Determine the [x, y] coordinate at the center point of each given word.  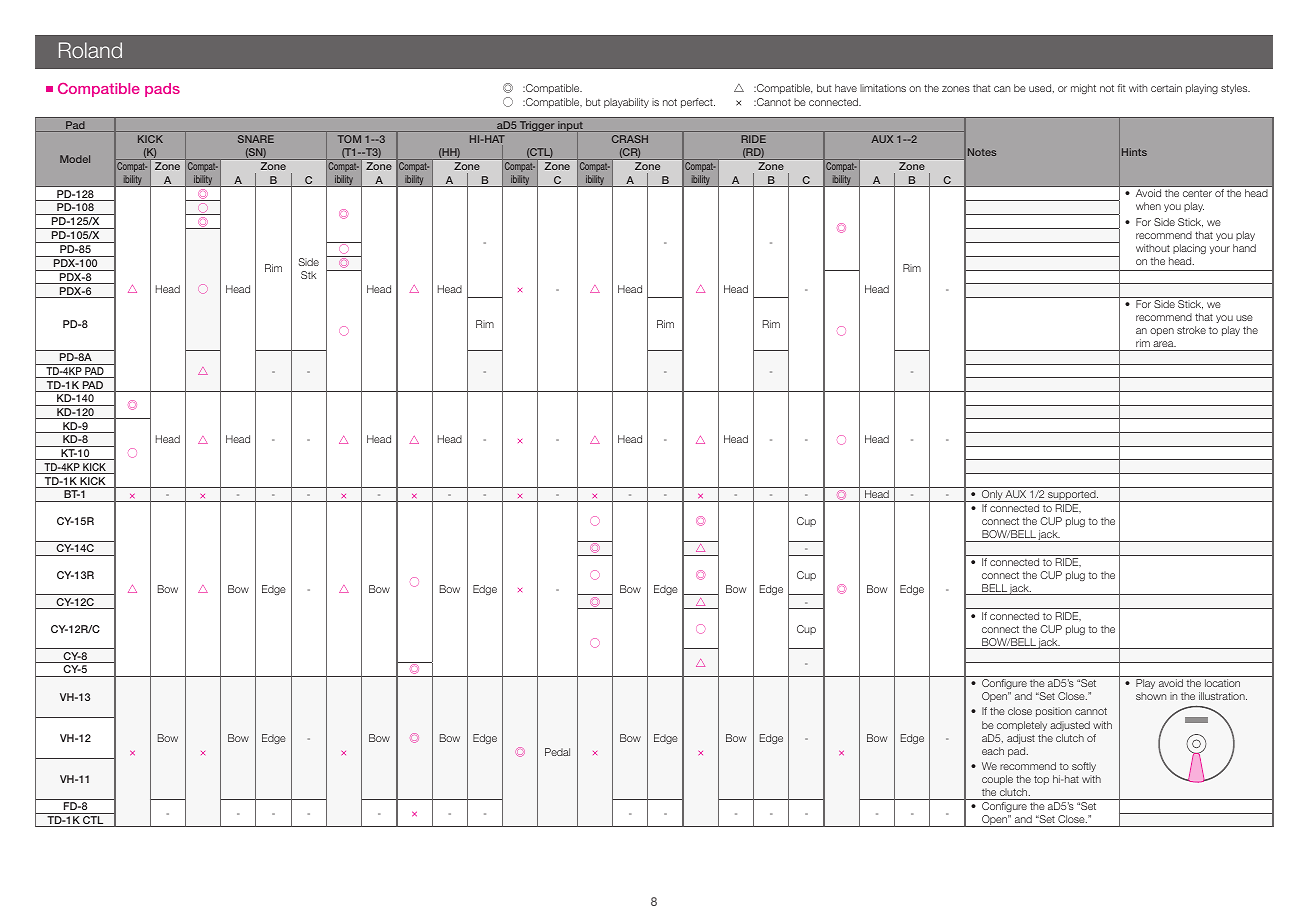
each [993, 751]
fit [1121, 88]
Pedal [557, 752]
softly [1084, 767]
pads [162, 90]
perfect [698, 103]
